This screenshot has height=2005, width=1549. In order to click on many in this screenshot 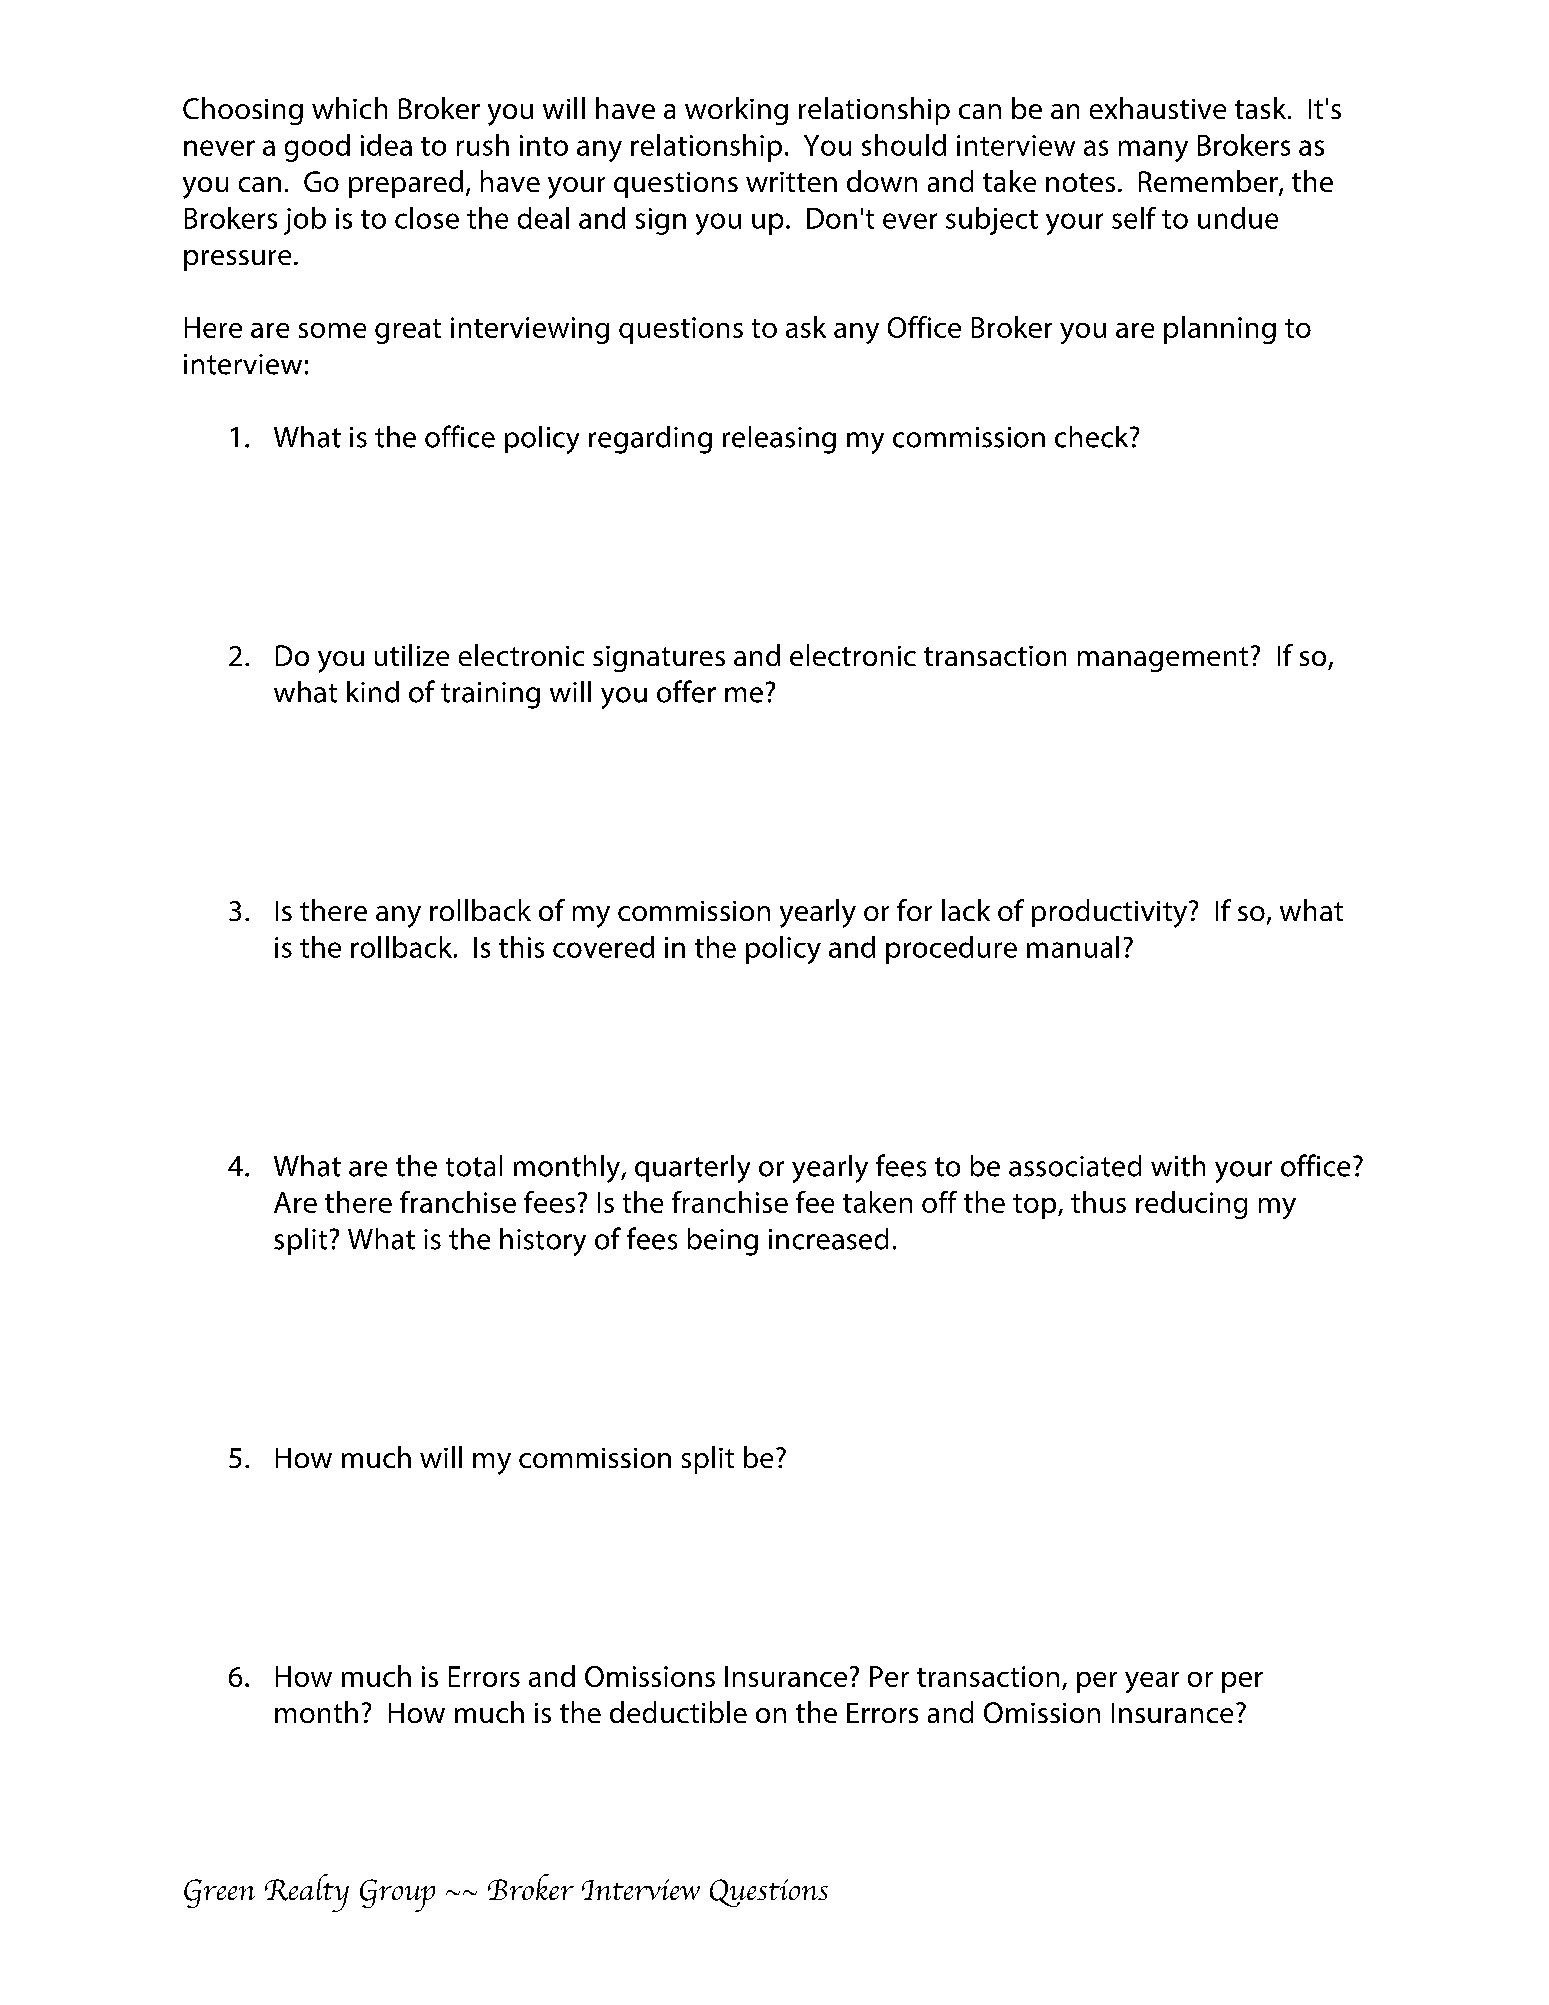, I will do `click(1153, 151)`.
